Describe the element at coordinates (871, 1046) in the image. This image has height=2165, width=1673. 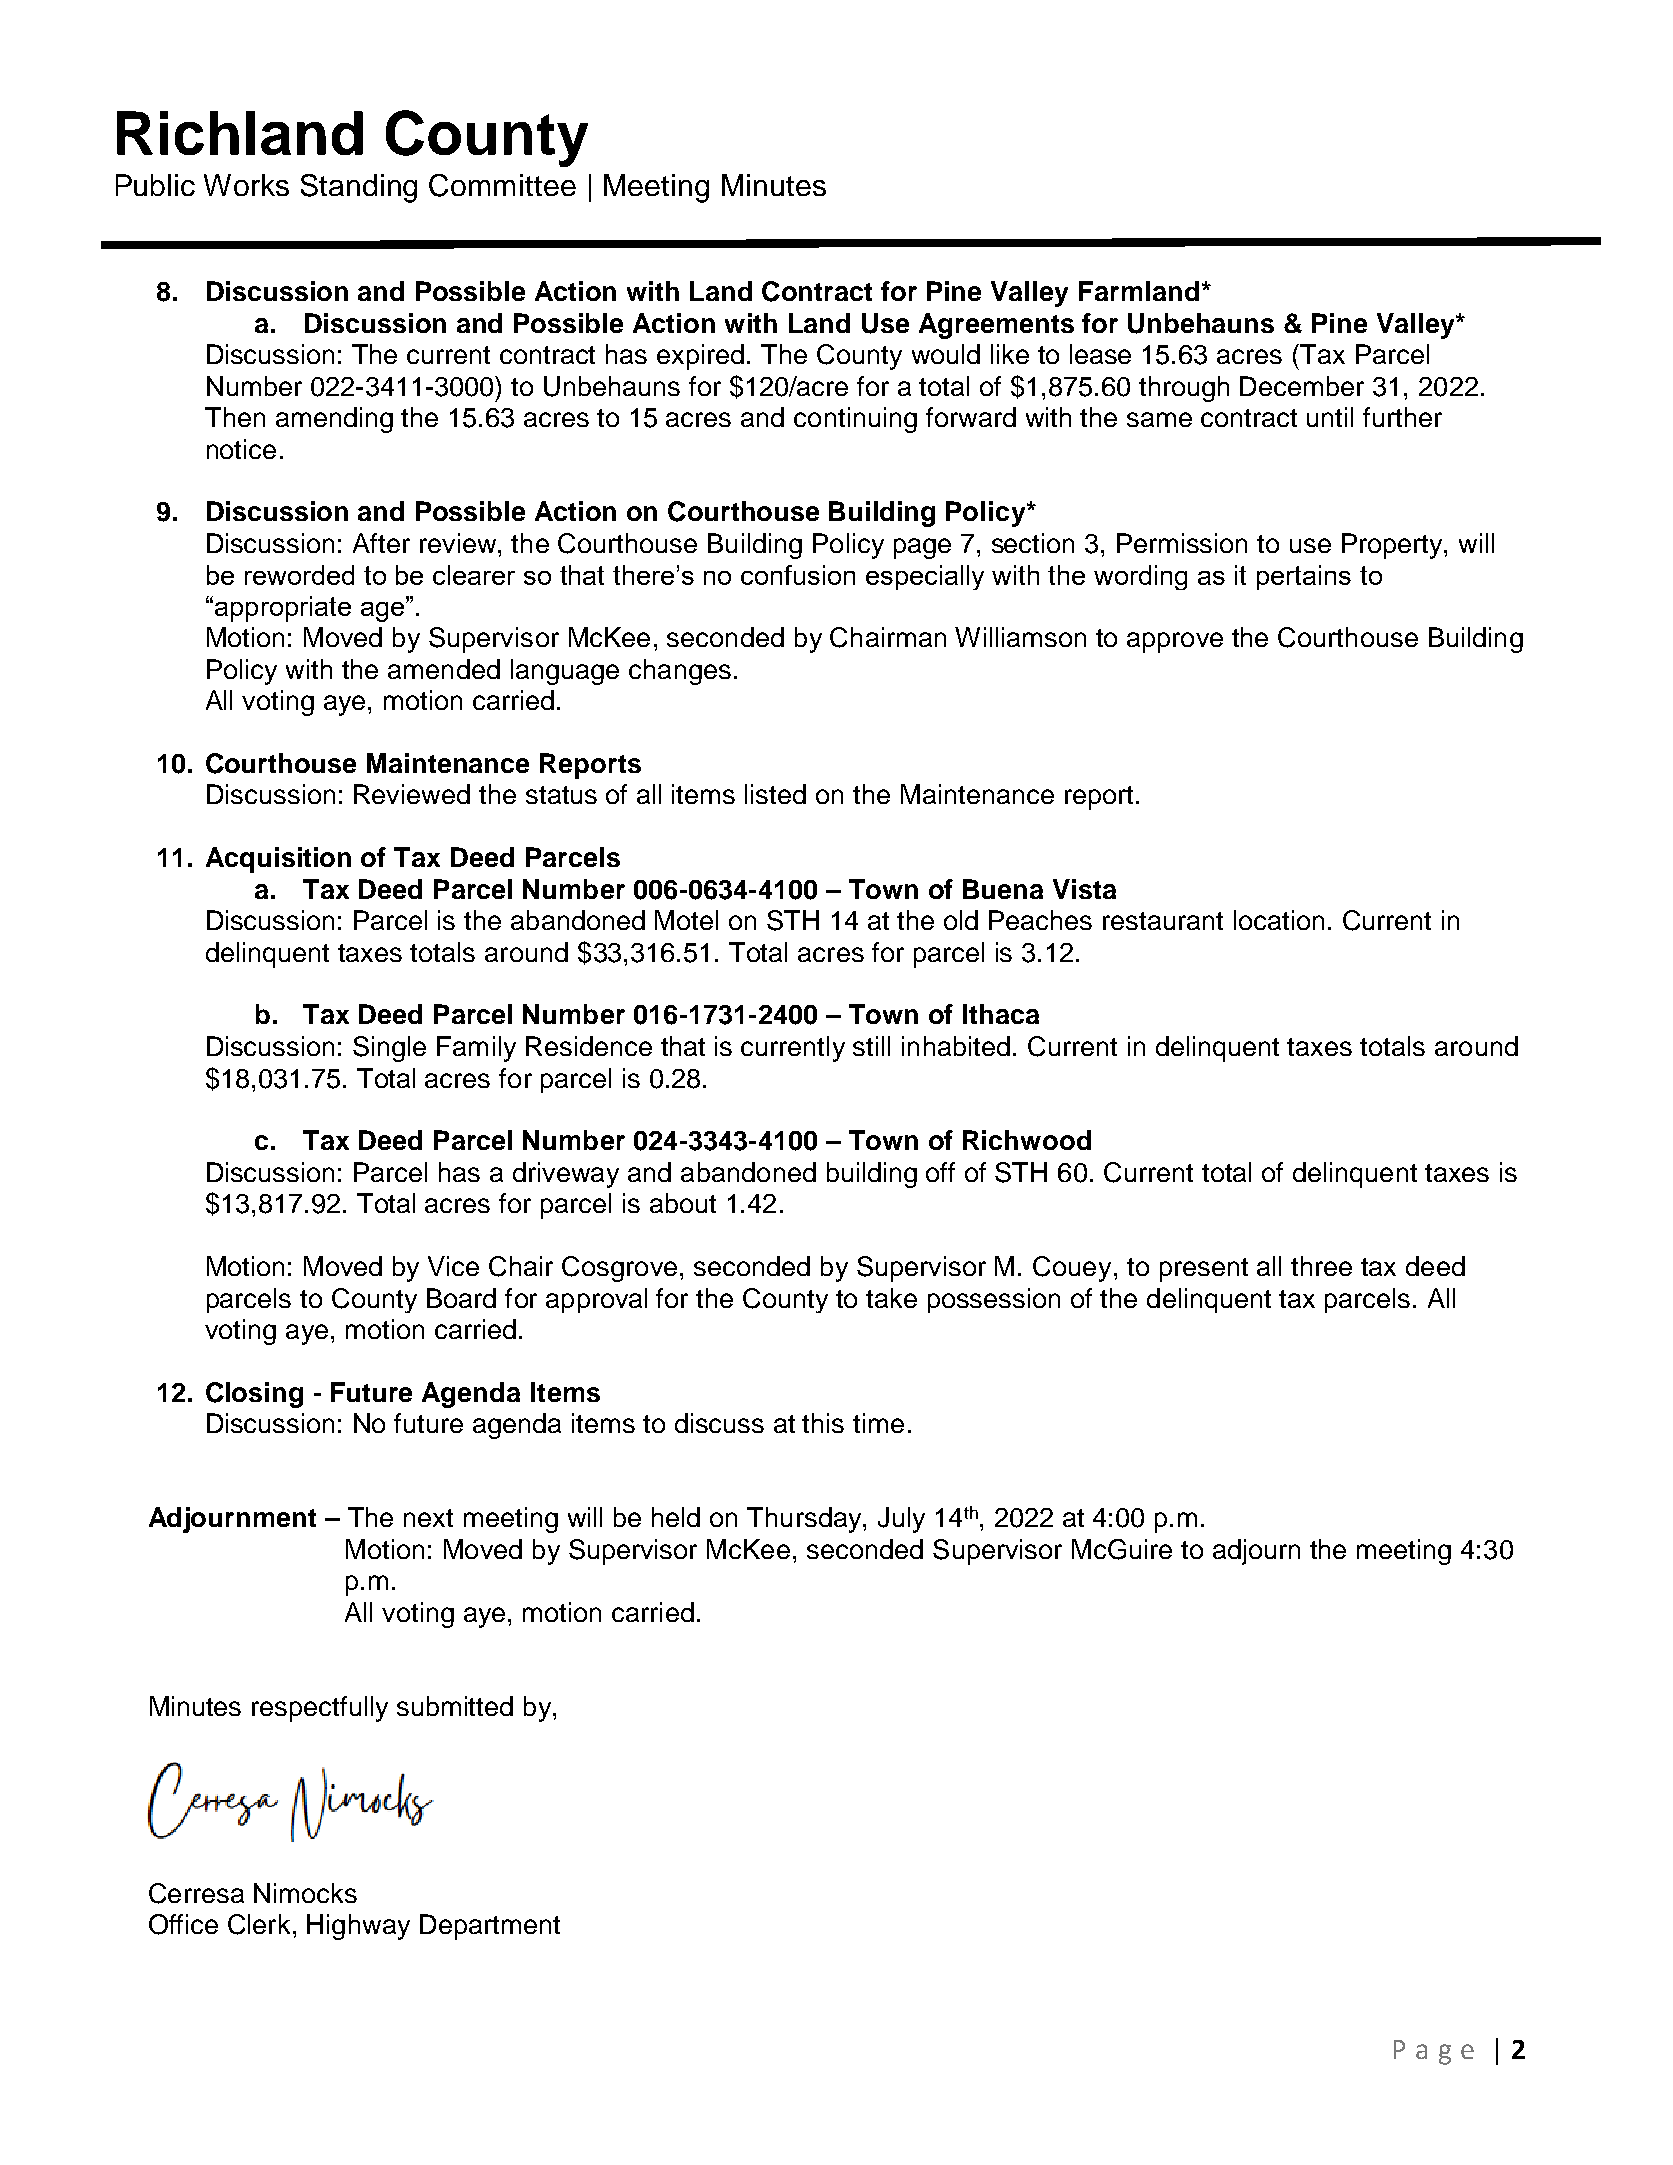
I see `still` at that location.
